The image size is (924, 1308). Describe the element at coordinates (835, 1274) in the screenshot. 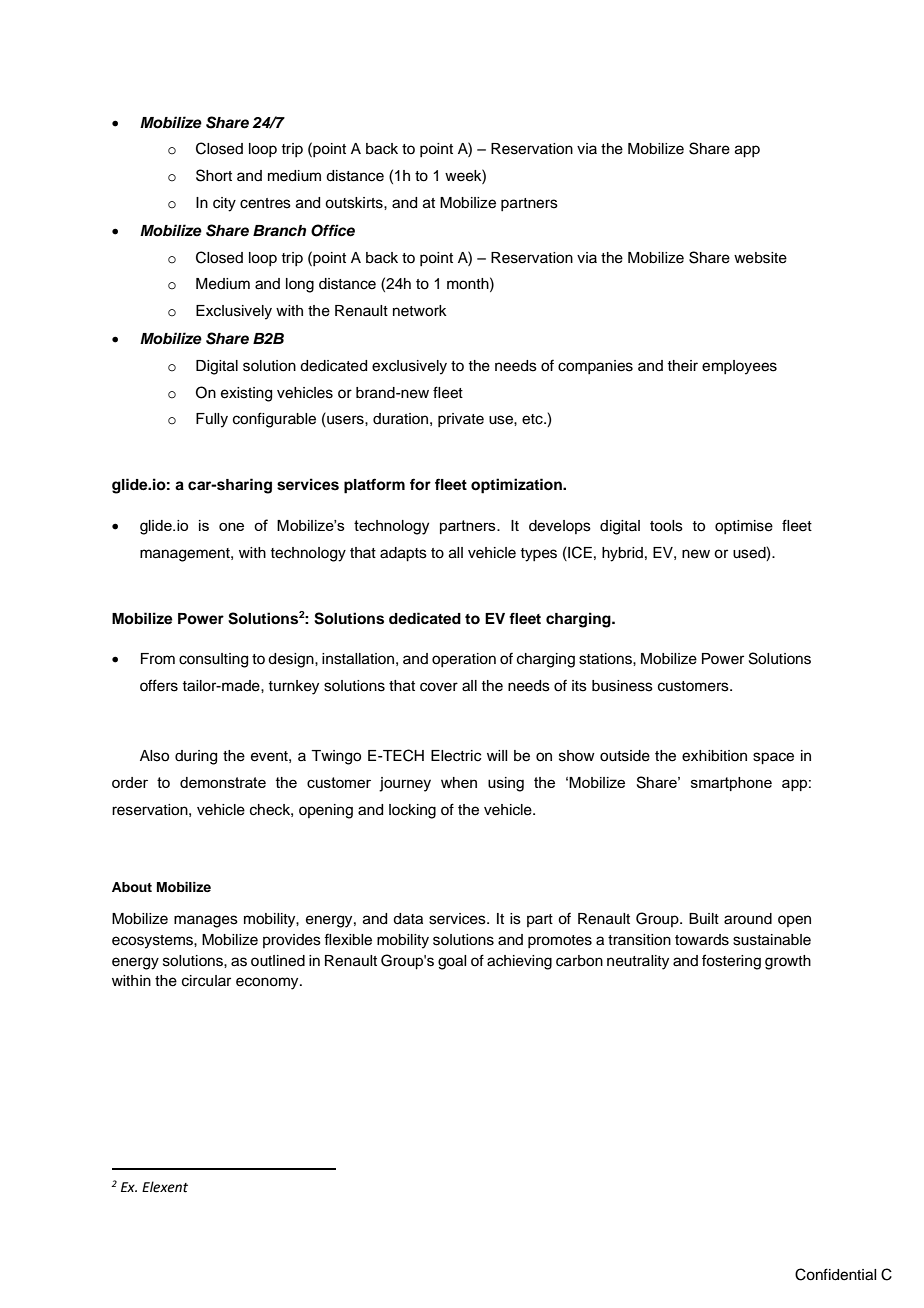

I see `Confidential` at that location.
